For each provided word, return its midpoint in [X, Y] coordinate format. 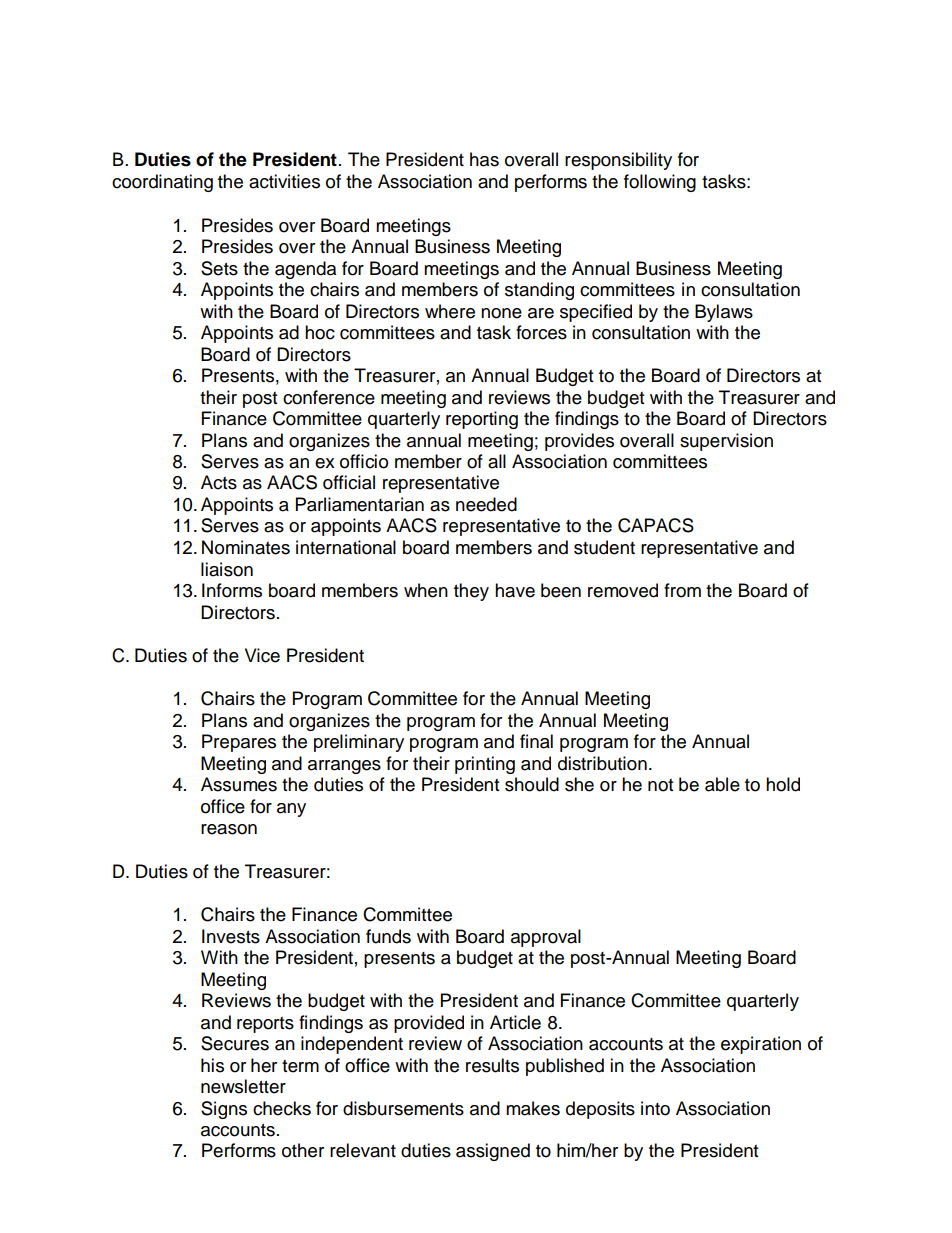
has [484, 159]
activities [284, 181]
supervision [726, 442]
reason [229, 829]
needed [486, 504]
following [660, 183]
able [722, 784]
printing [485, 765]
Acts [219, 482]
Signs [224, 1110]
